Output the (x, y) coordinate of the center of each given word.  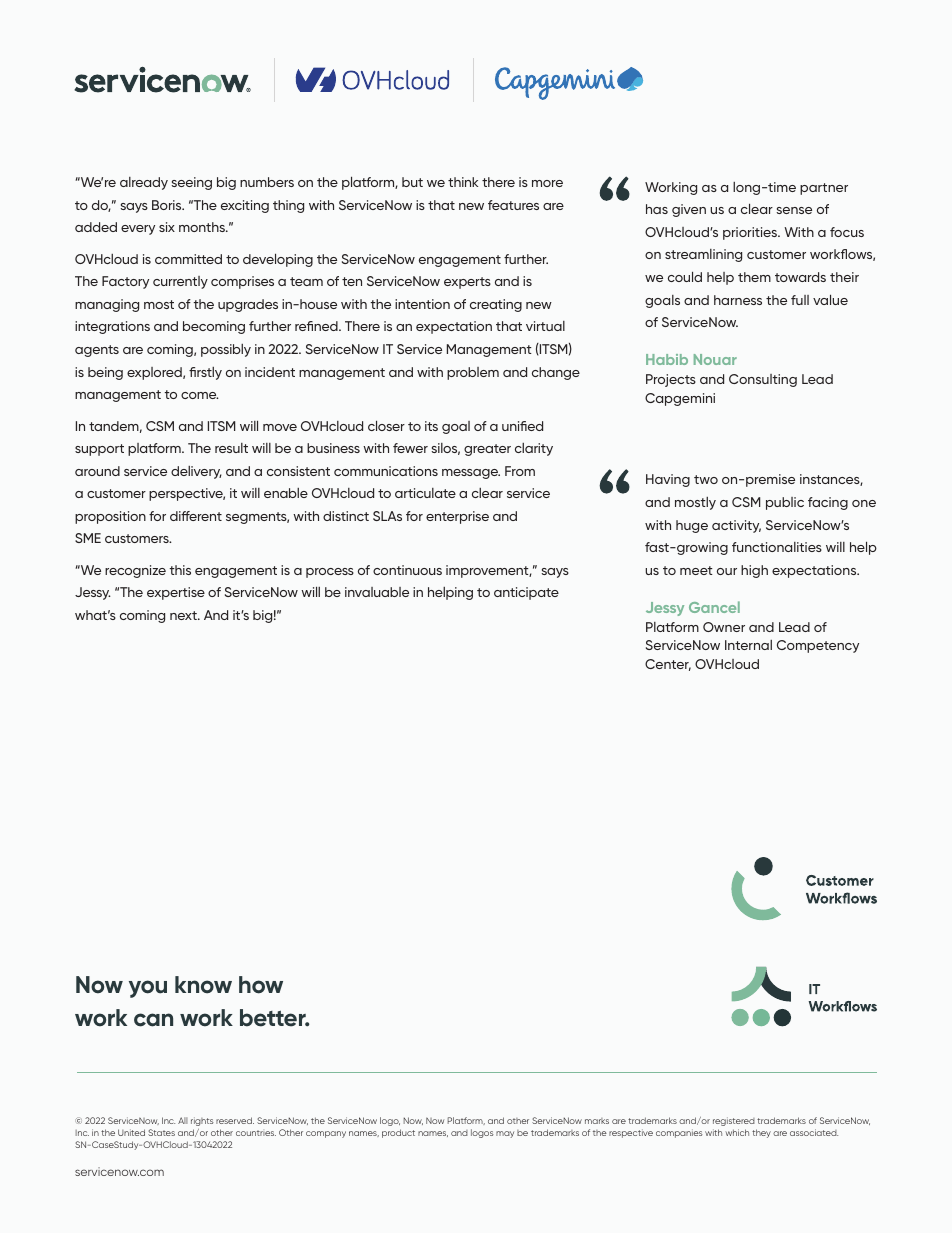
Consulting (763, 380)
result (231, 448)
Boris (168, 205)
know (203, 985)
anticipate (526, 593)
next (184, 615)
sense (794, 210)
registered (734, 1121)
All (183, 1120)
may (505, 1134)
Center (668, 665)
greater (487, 450)
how (261, 985)
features (513, 205)
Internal (748, 645)
